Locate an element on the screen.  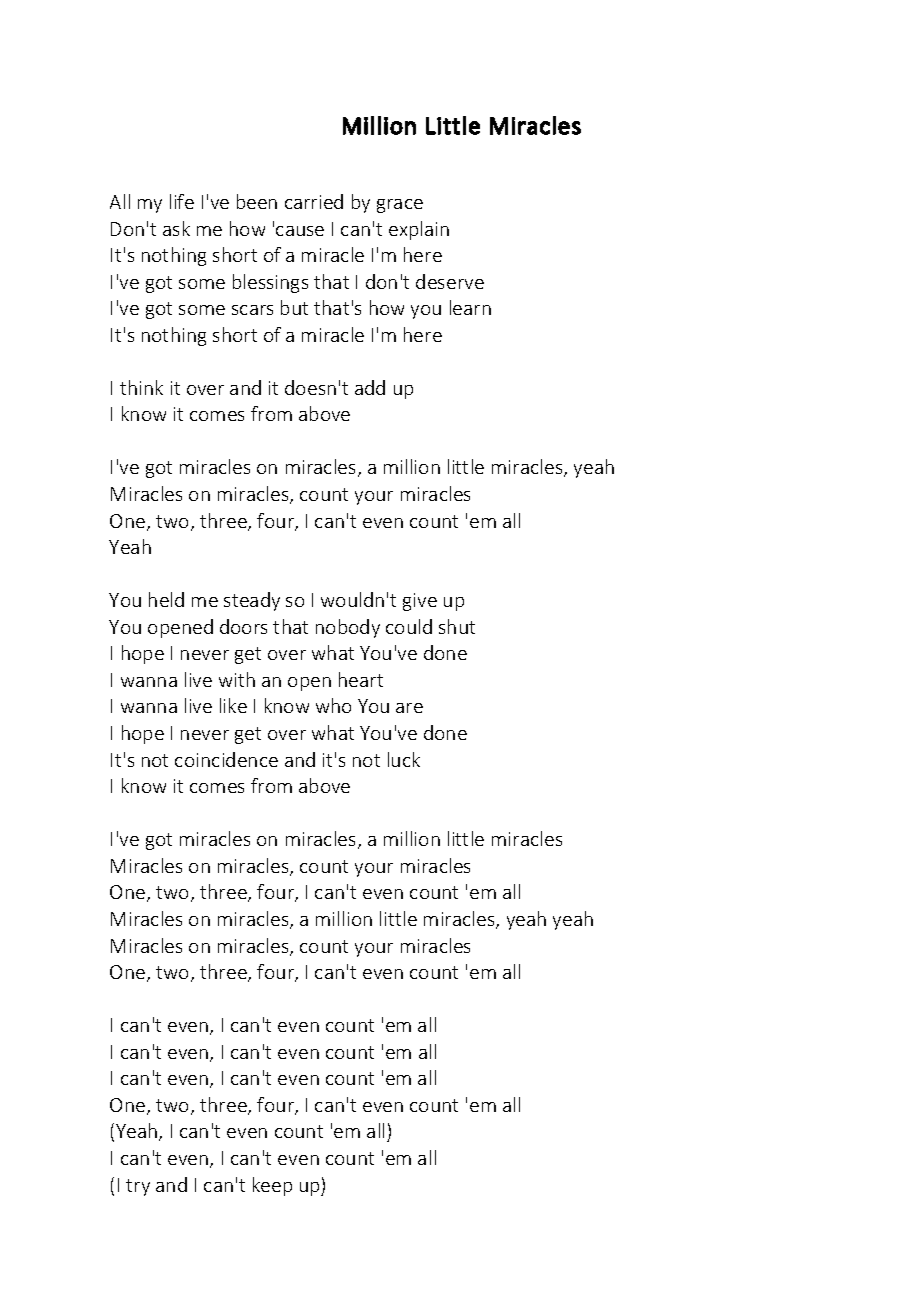
are is located at coordinates (409, 708).
